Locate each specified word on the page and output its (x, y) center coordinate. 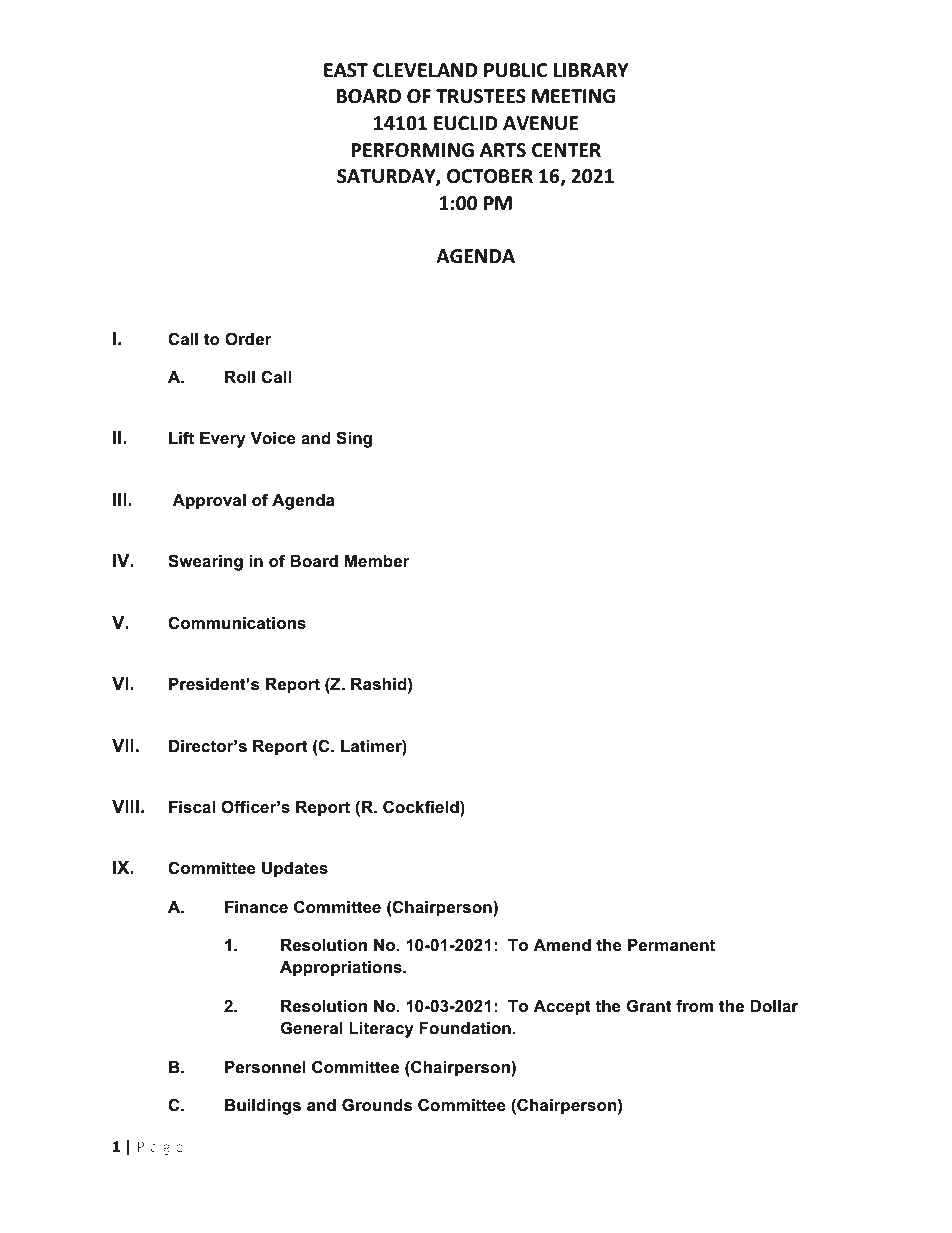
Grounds (377, 1105)
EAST (346, 70)
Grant (649, 1006)
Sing (354, 439)
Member (377, 561)
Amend (562, 945)
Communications (237, 623)
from (694, 1005)
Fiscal (192, 807)
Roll (240, 377)
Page (160, 1148)
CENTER (566, 150)
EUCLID (466, 123)
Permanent (671, 945)
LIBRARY (591, 70)
